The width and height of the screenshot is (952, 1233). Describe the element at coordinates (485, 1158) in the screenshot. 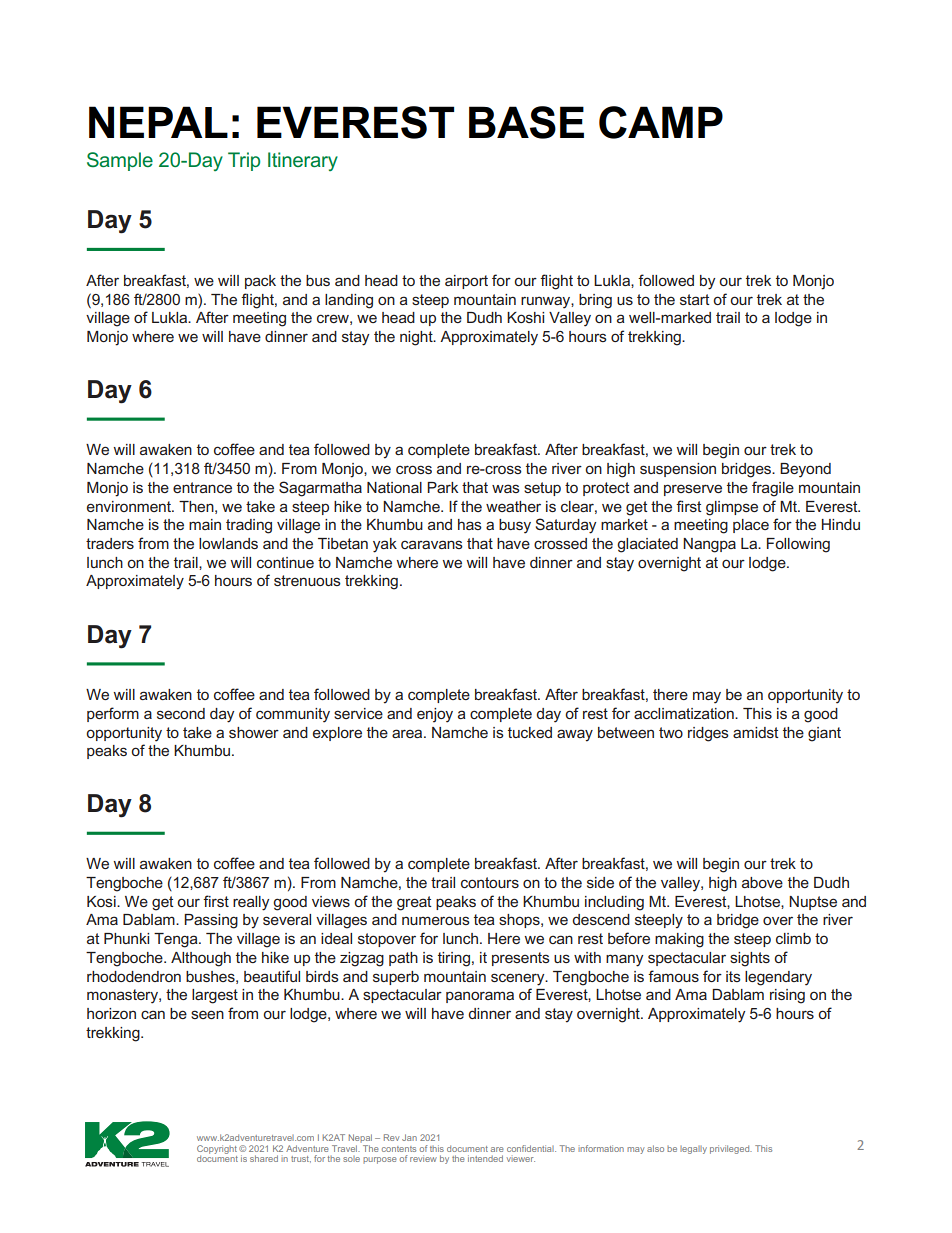

I see `intended` at that location.
